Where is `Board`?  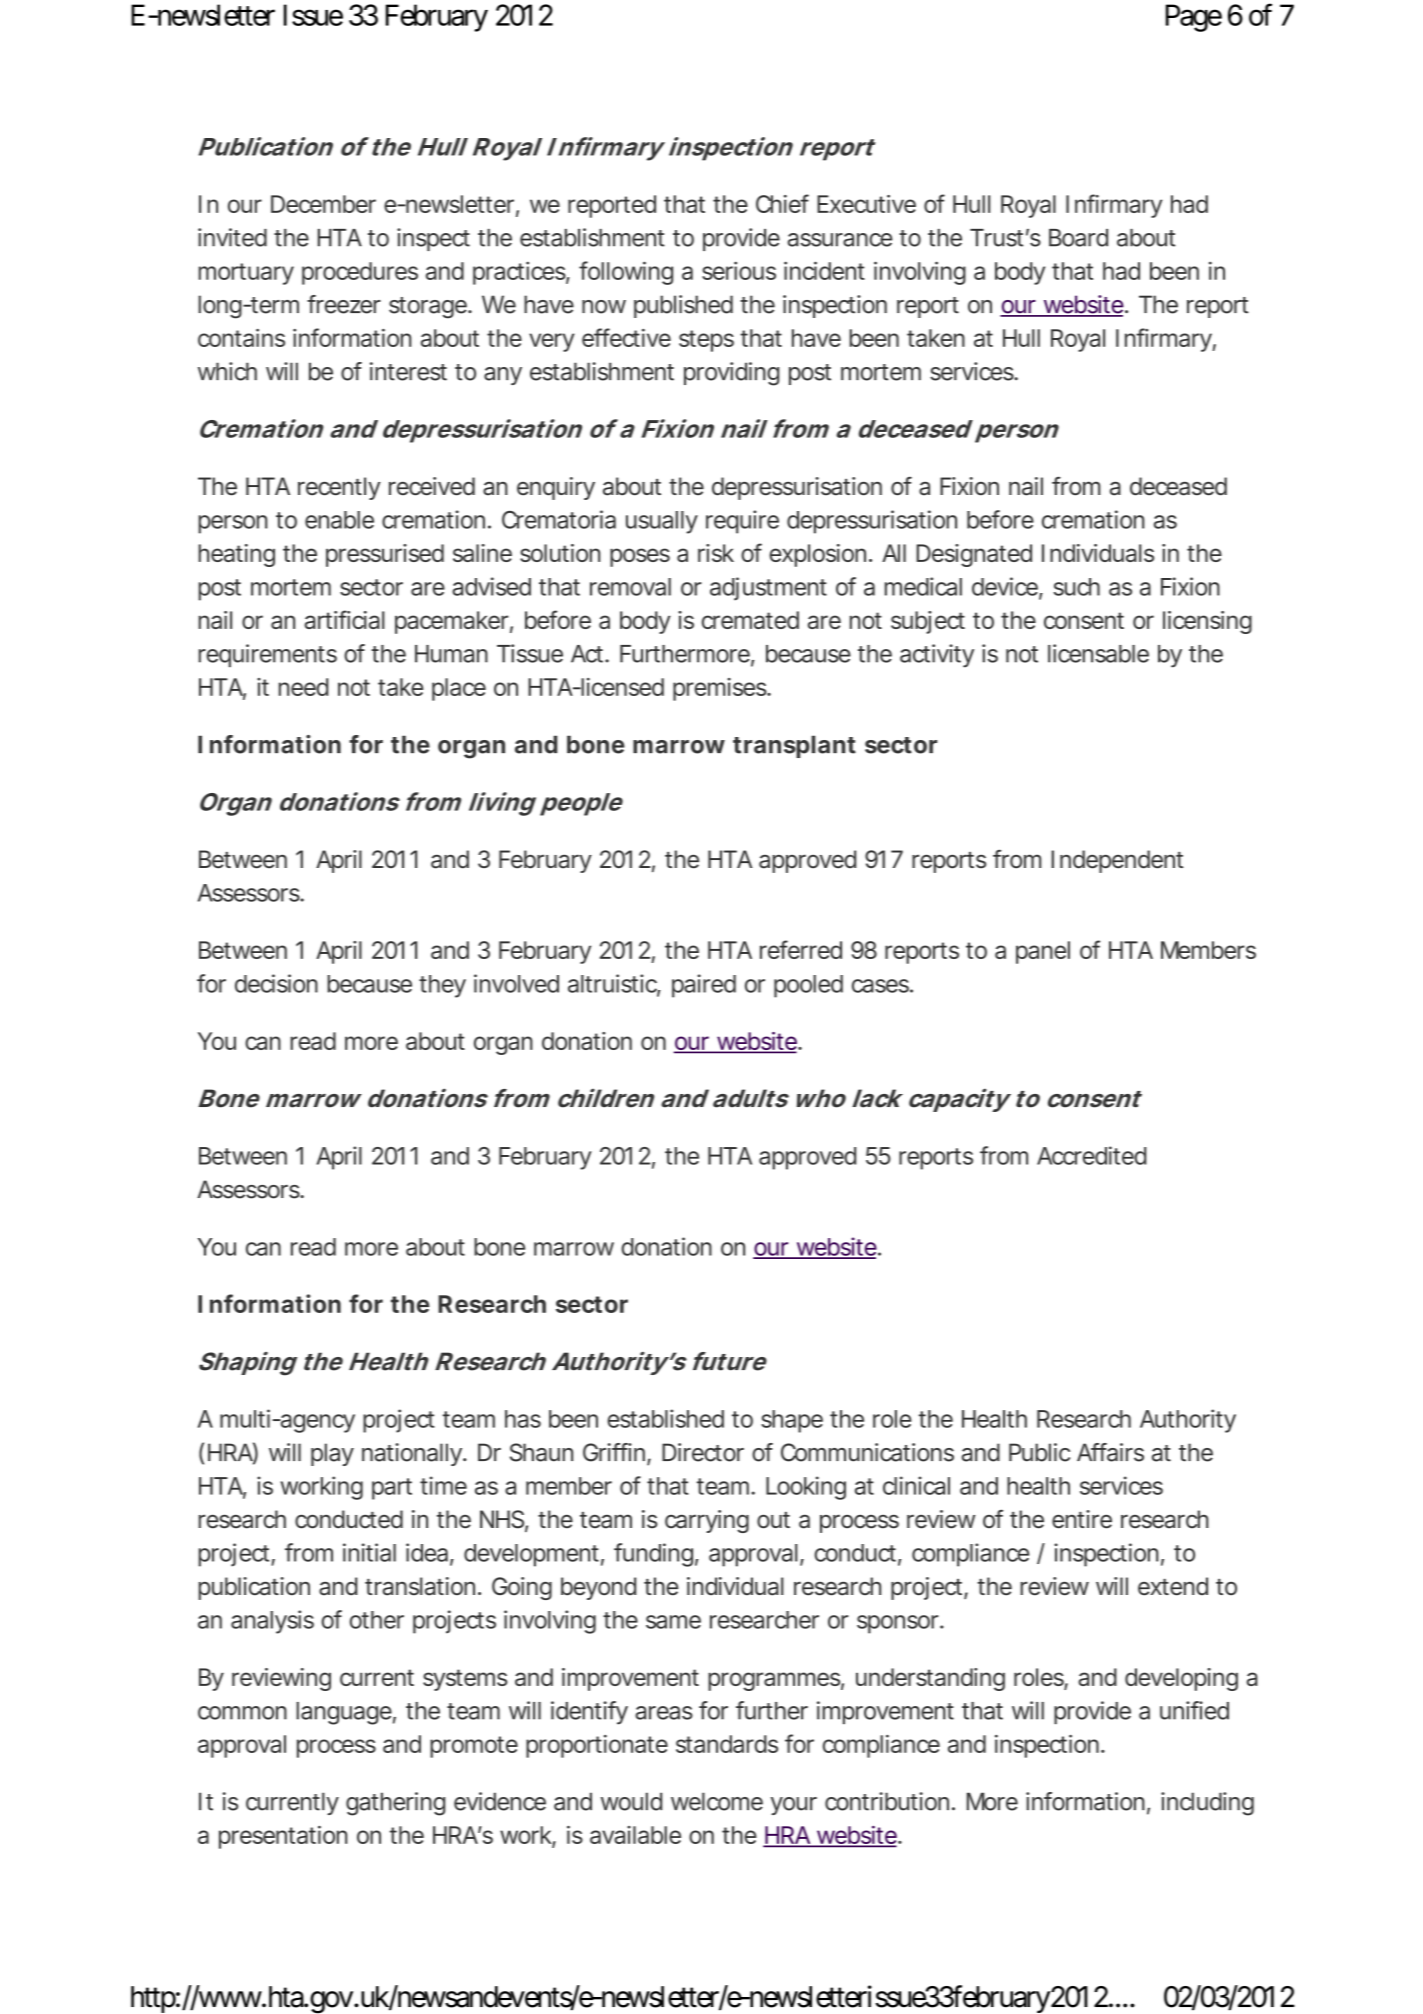 Board is located at coordinates (1078, 238).
